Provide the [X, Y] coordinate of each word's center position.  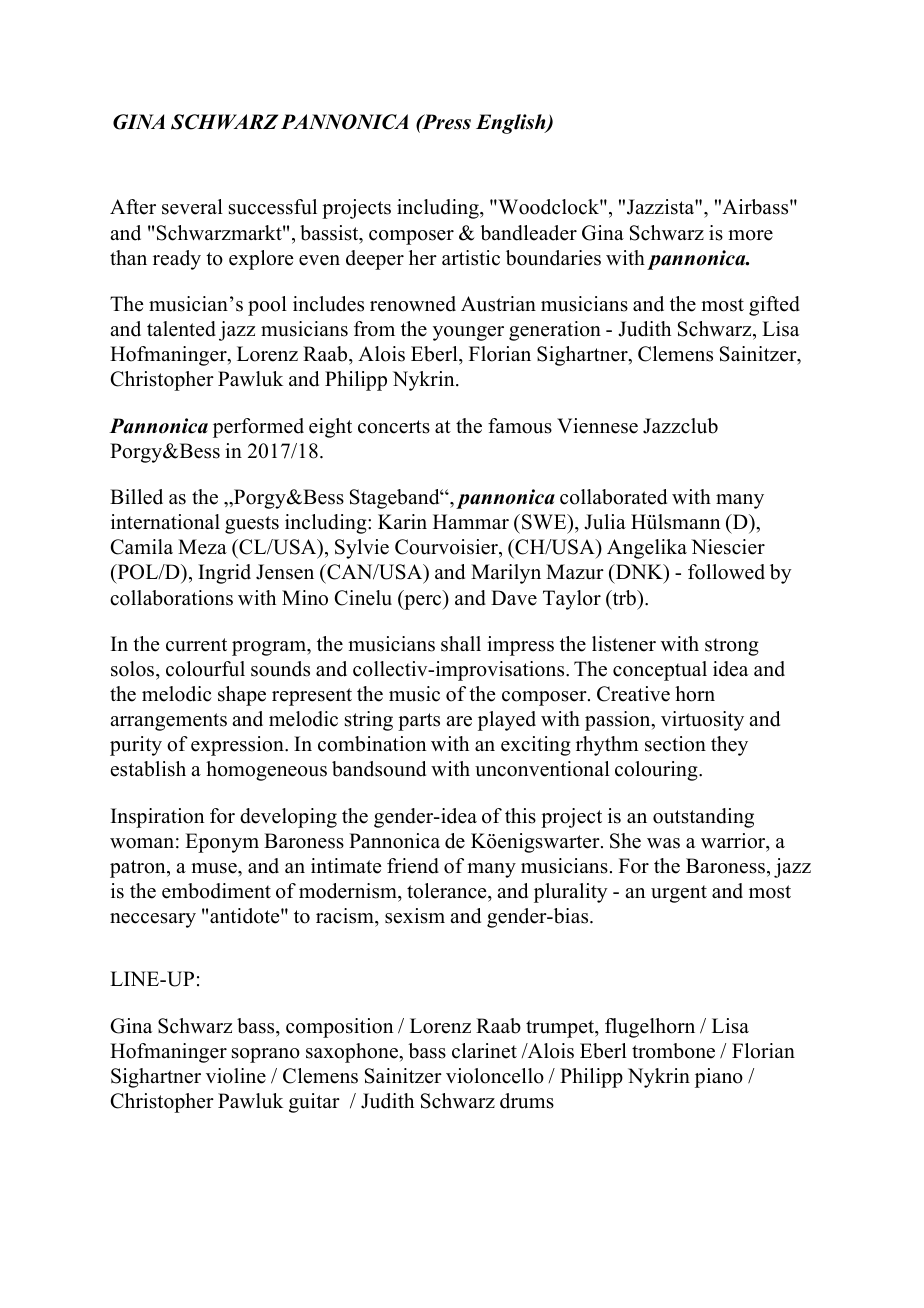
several [192, 207]
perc [423, 602]
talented [181, 329]
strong [732, 647]
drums [527, 1101]
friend [413, 866]
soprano [266, 1055]
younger [468, 333]
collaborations [171, 598]
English [512, 124]
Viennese [597, 426]
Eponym [222, 843]
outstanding [703, 818]
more [750, 235]
